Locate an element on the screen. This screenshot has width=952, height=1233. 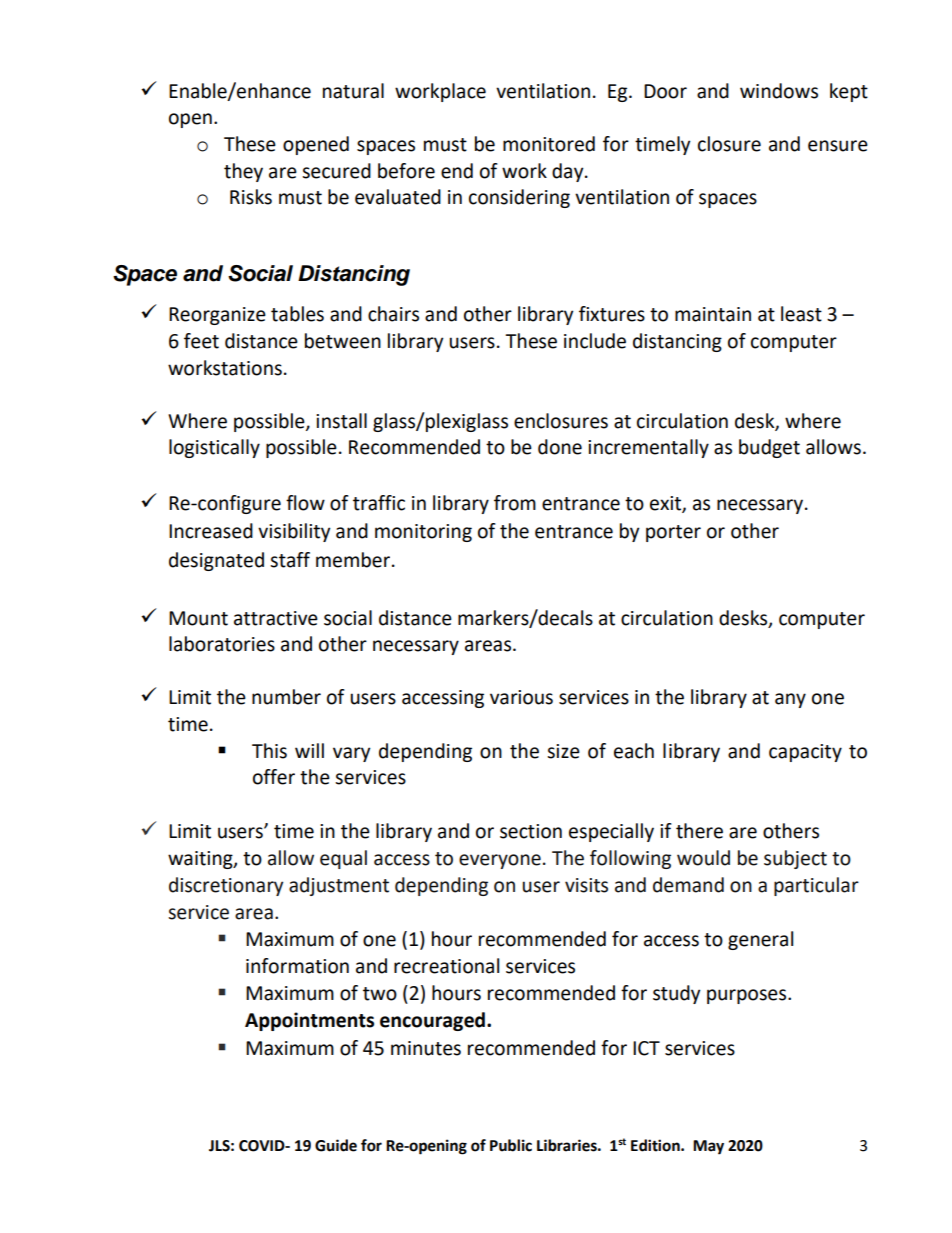
they is located at coordinates (243, 172).
